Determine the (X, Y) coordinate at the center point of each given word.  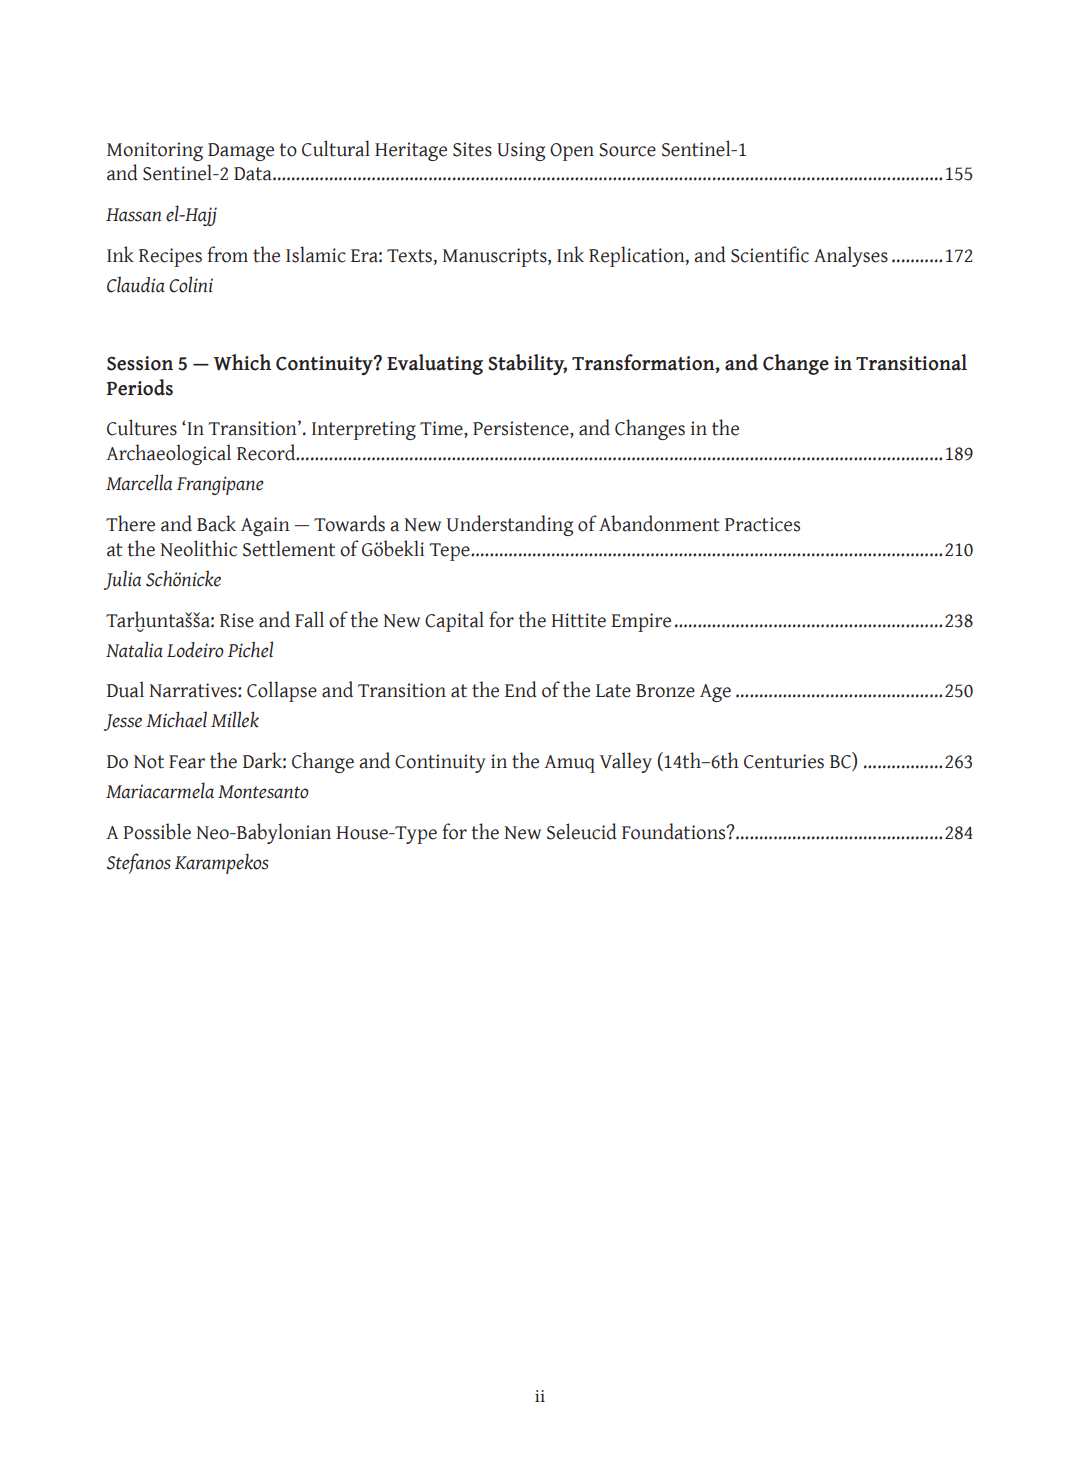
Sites (472, 149)
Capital (454, 621)
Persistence (522, 429)
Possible (157, 831)
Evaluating (435, 364)
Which (242, 362)
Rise (237, 620)
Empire (641, 622)
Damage (241, 152)
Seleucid (582, 831)
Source (627, 150)
